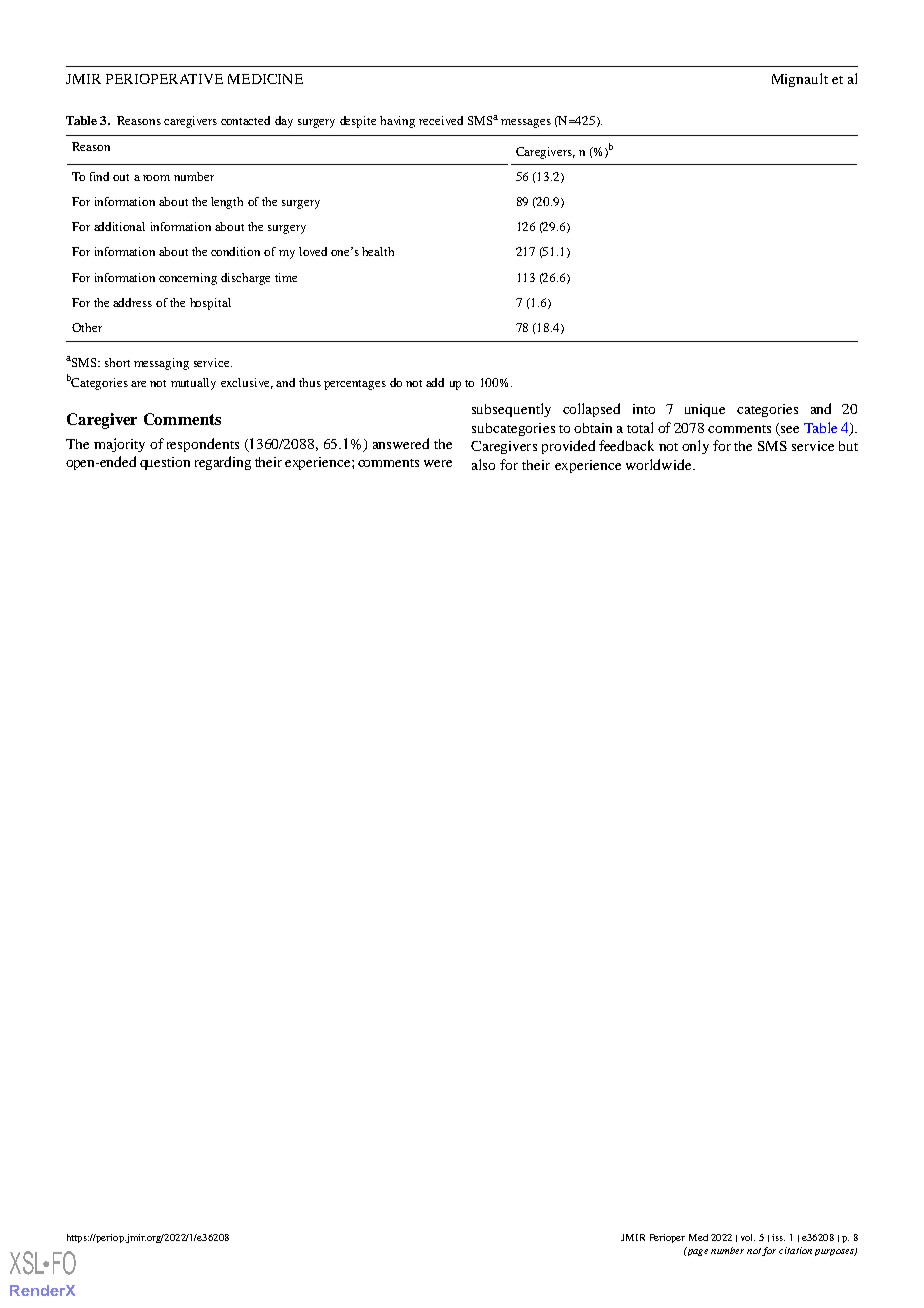  Describe the element at coordinates (568, 447) in the document. I see `provided` at that location.
